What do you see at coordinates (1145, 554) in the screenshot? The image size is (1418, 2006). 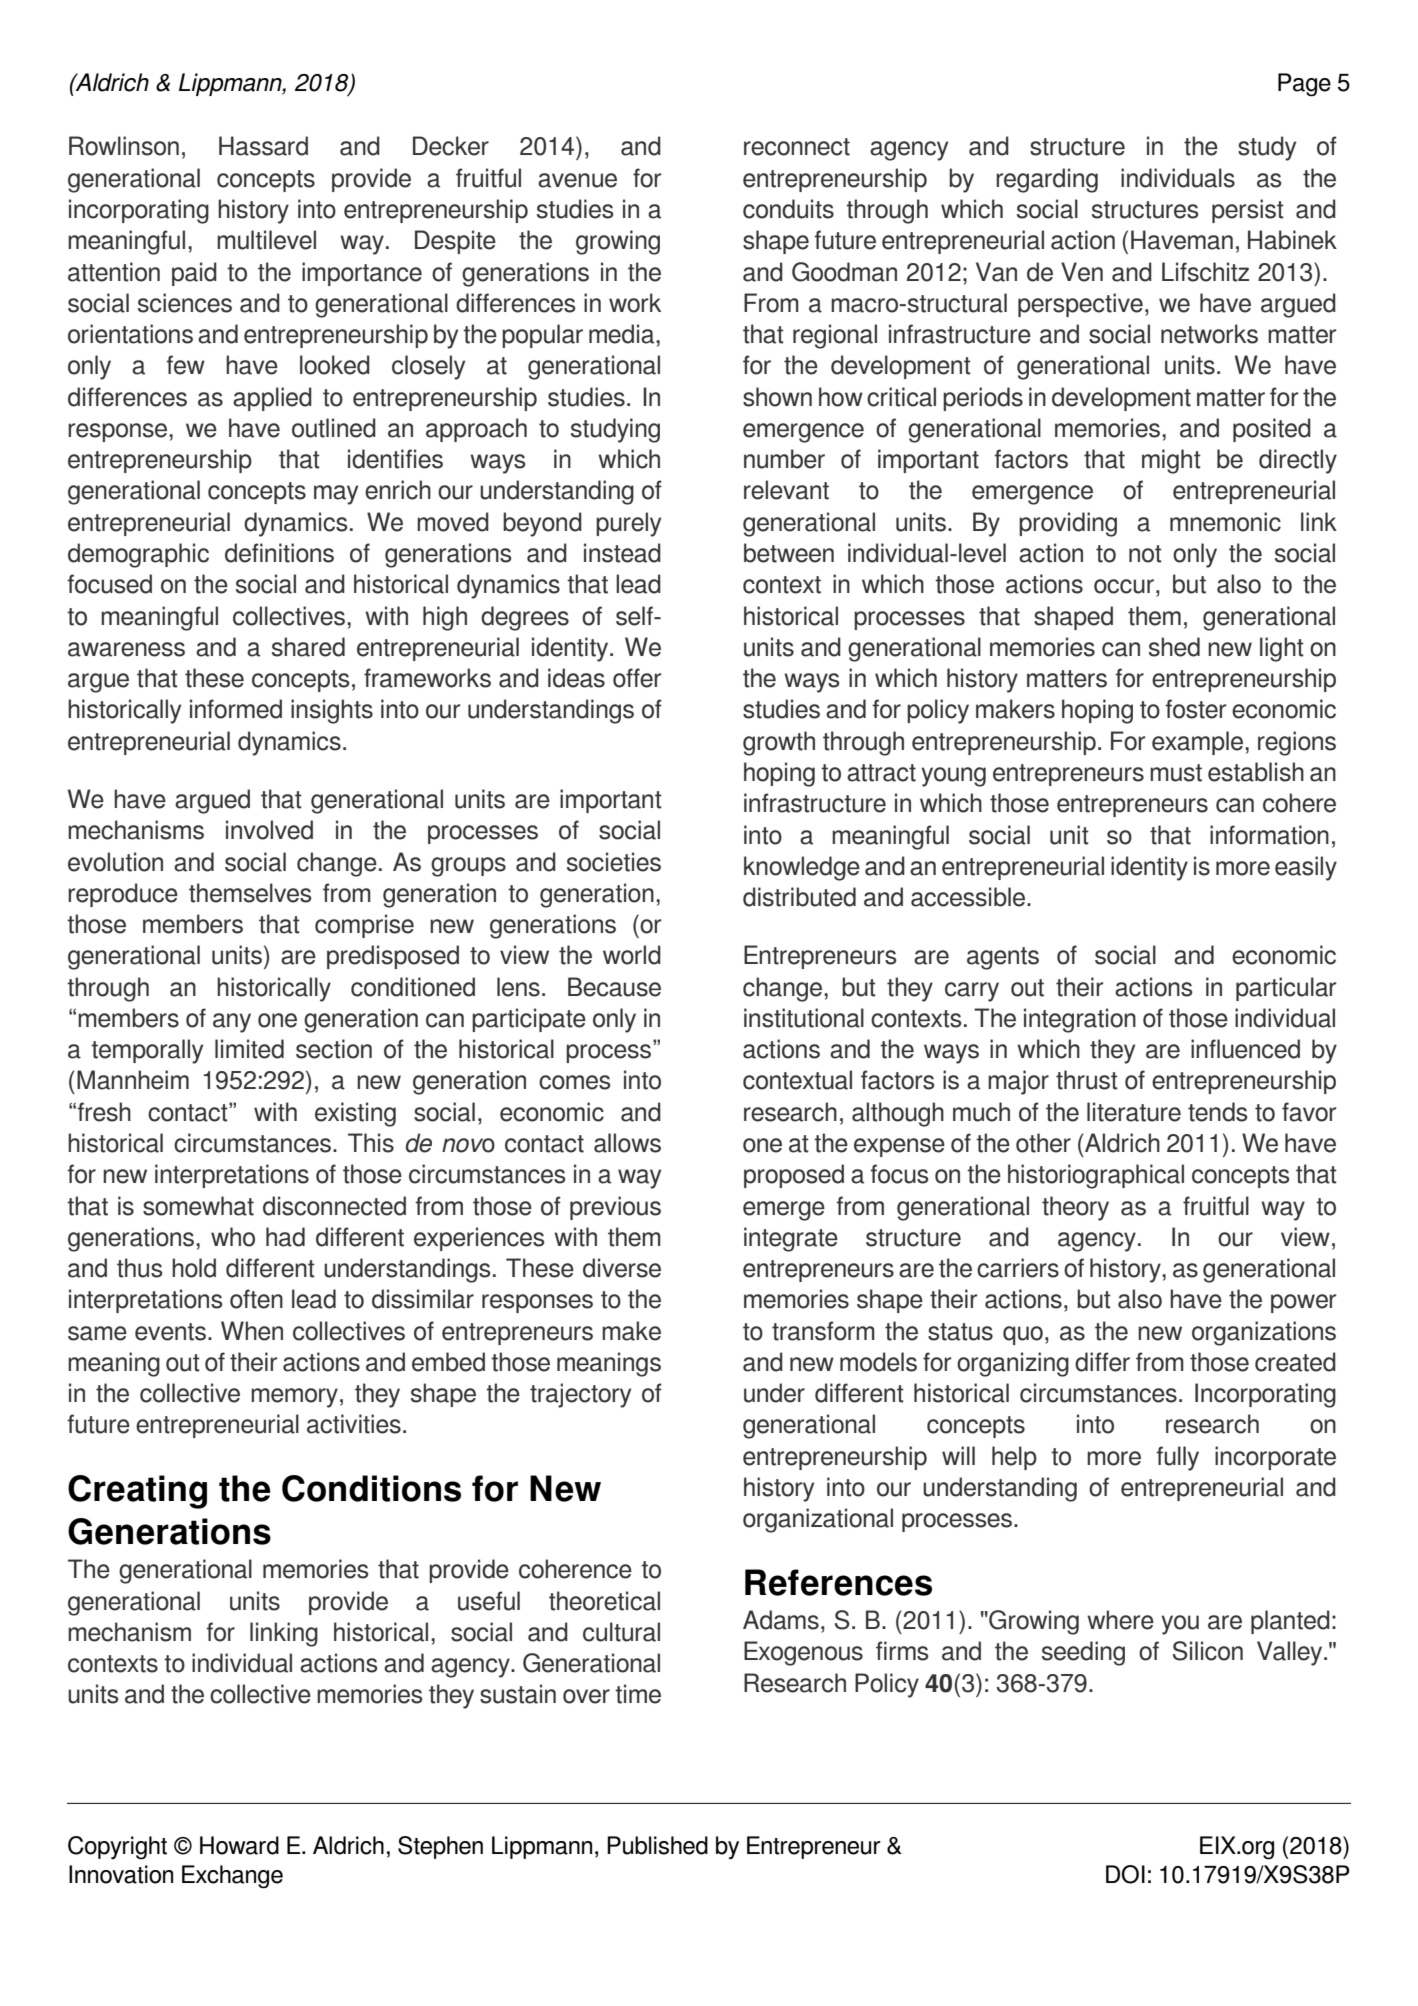 I see `not` at bounding box center [1145, 554].
